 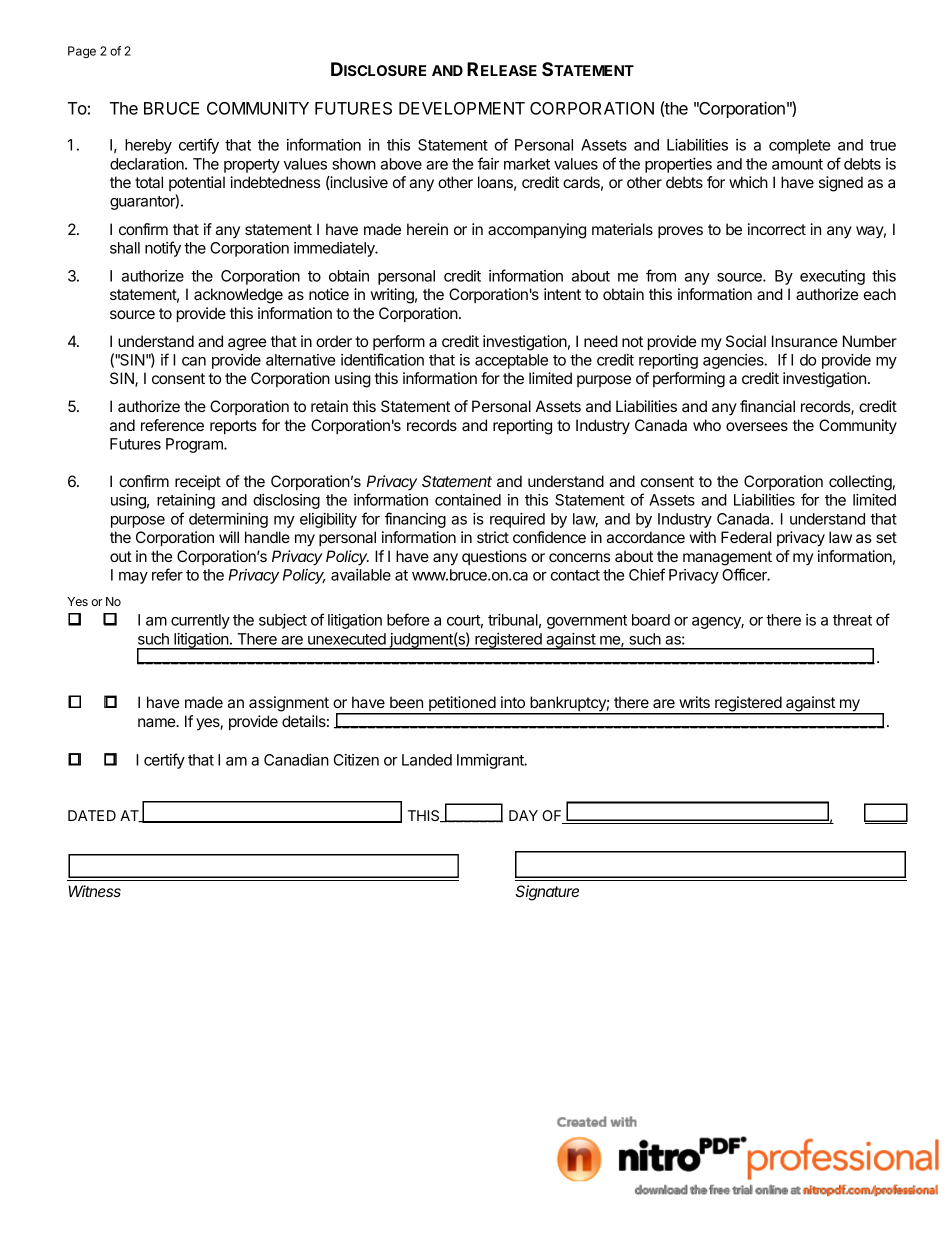 I want to click on contained, so click(x=468, y=500).
